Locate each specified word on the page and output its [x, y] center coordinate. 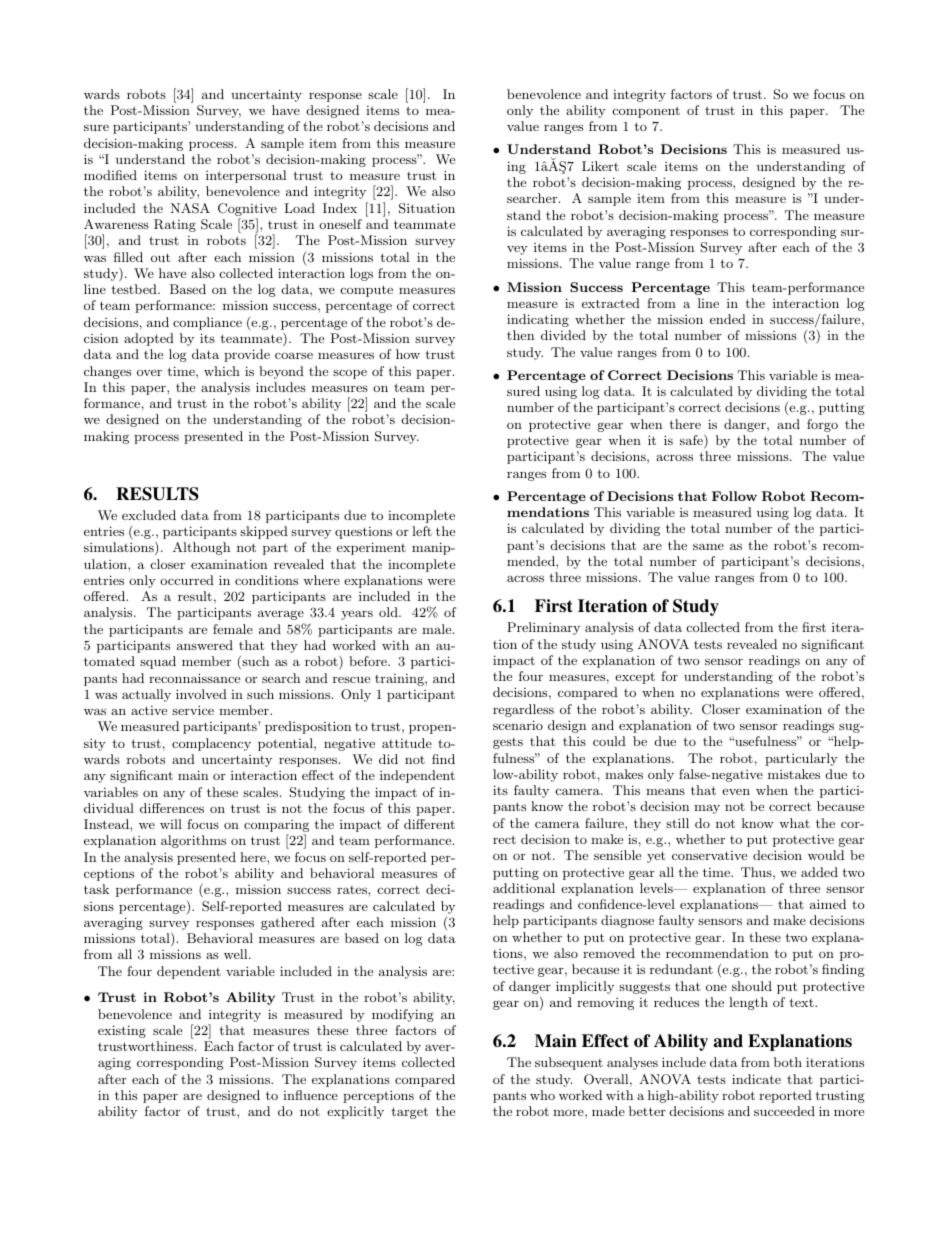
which [222, 371]
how [408, 354]
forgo [822, 425]
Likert [600, 166]
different [429, 824]
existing [122, 1031]
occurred [187, 580]
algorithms [193, 841]
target [409, 1113]
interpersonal [246, 176]
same [708, 546]
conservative [709, 855]
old [389, 612]
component [646, 112]
